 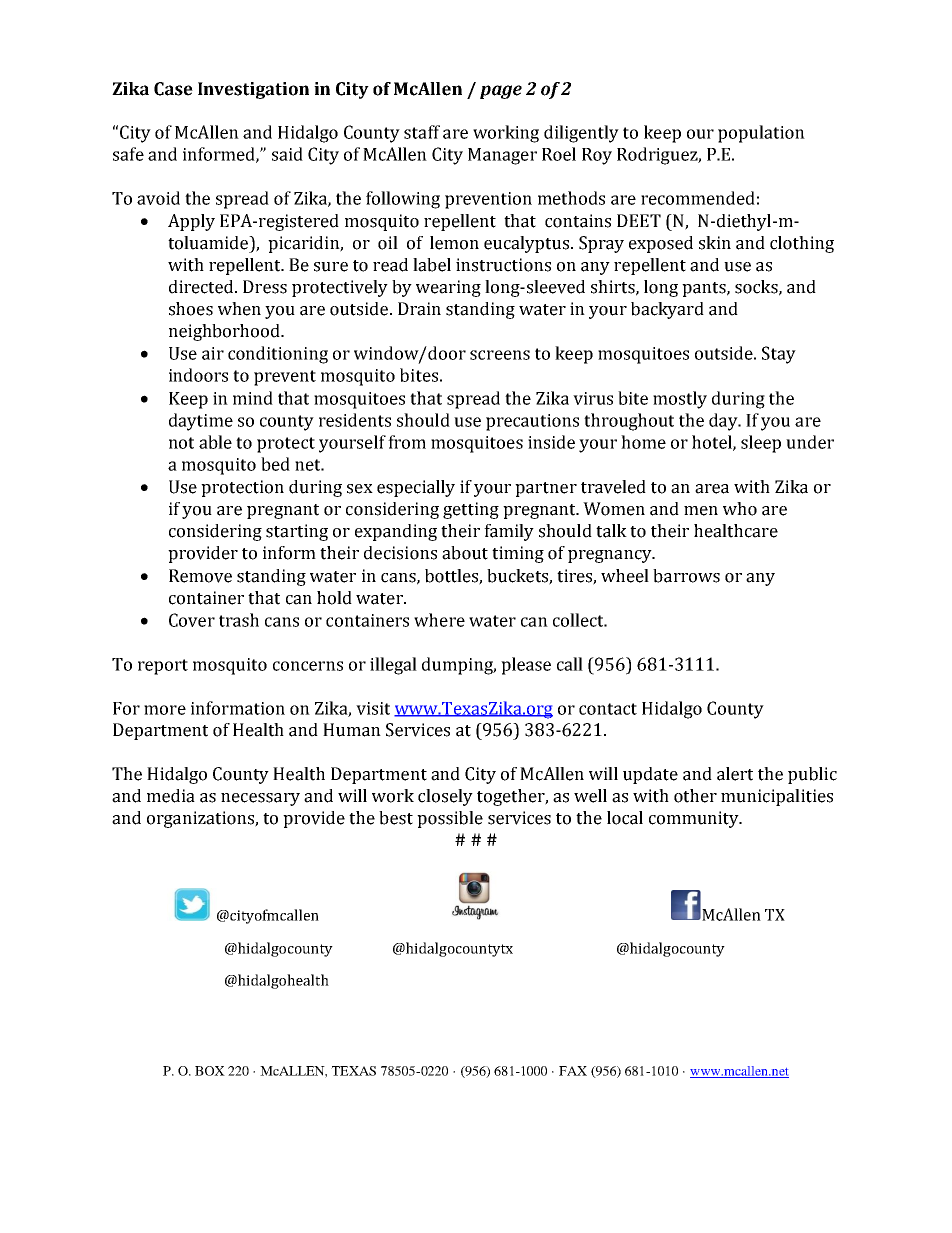 What do you see at coordinates (532, 422) in the document?
I see `precautions` at bounding box center [532, 422].
